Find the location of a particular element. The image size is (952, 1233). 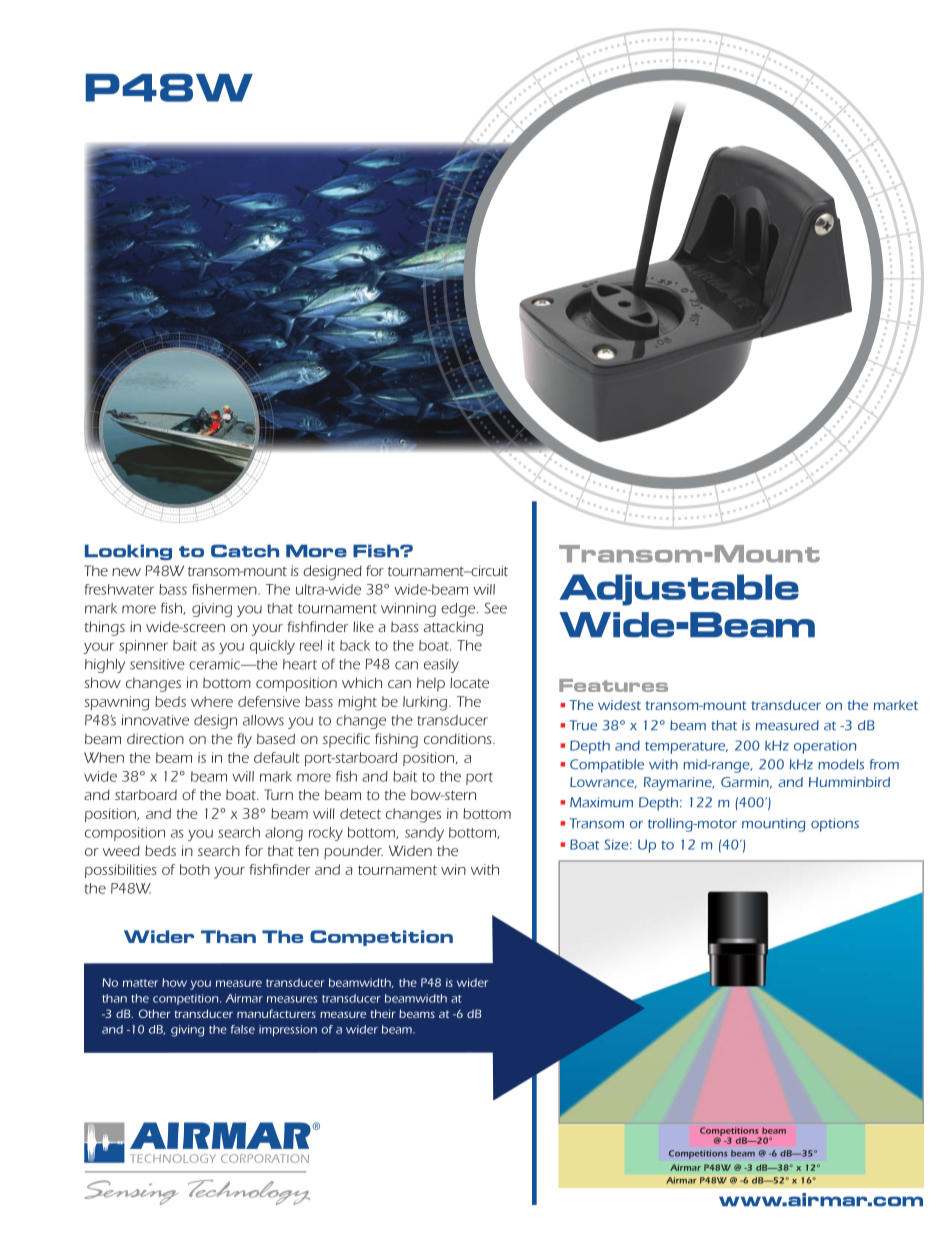

options is located at coordinates (835, 825).
